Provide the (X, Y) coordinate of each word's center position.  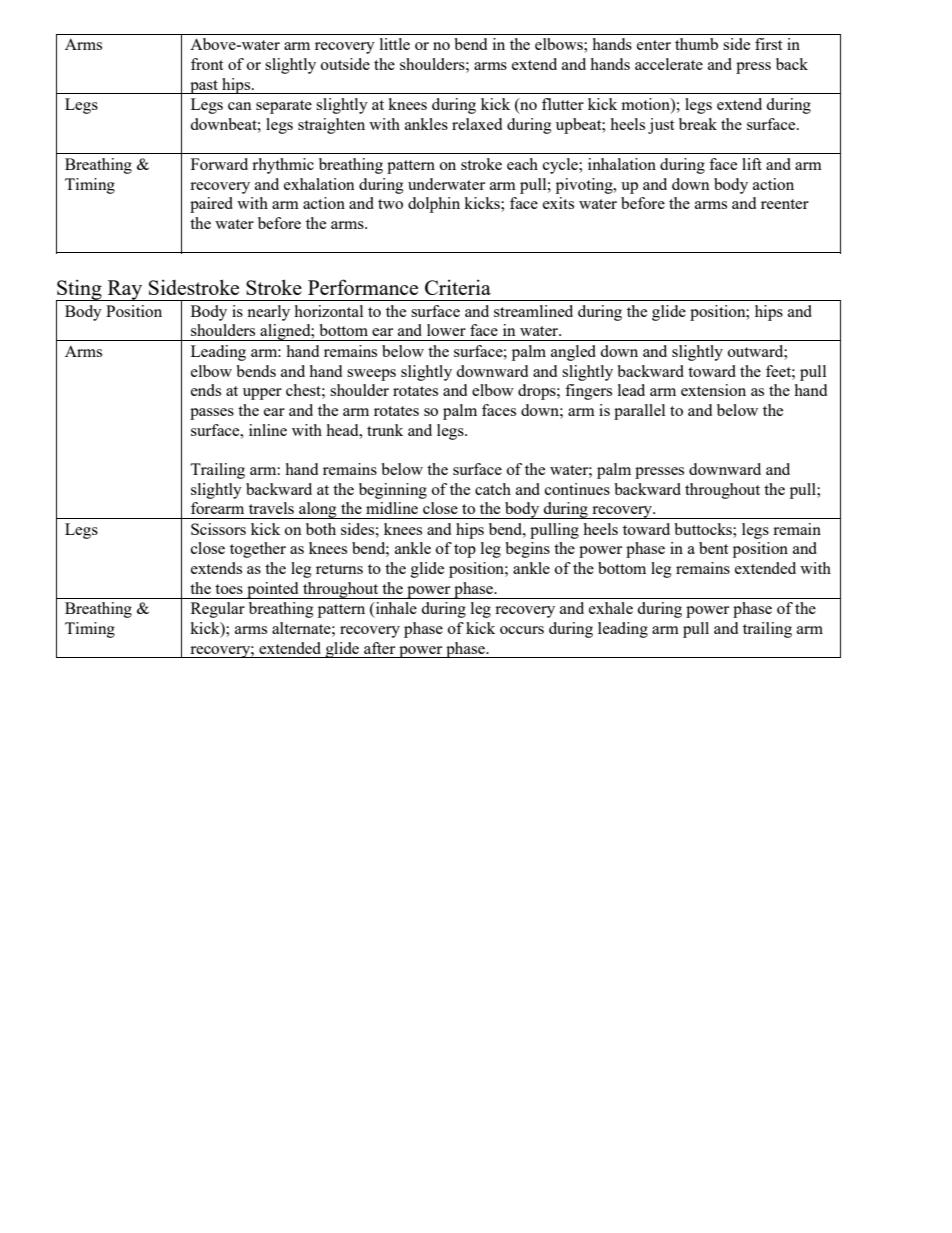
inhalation (622, 164)
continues (577, 489)
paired (211, 205)
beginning (393, 491)
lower (446, 330)
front (207, 64)
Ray (125, 290)
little (395, 44)
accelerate (669, 64)
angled (573, 353)
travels (271, 508)
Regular (218, 610)
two (390, 204)
